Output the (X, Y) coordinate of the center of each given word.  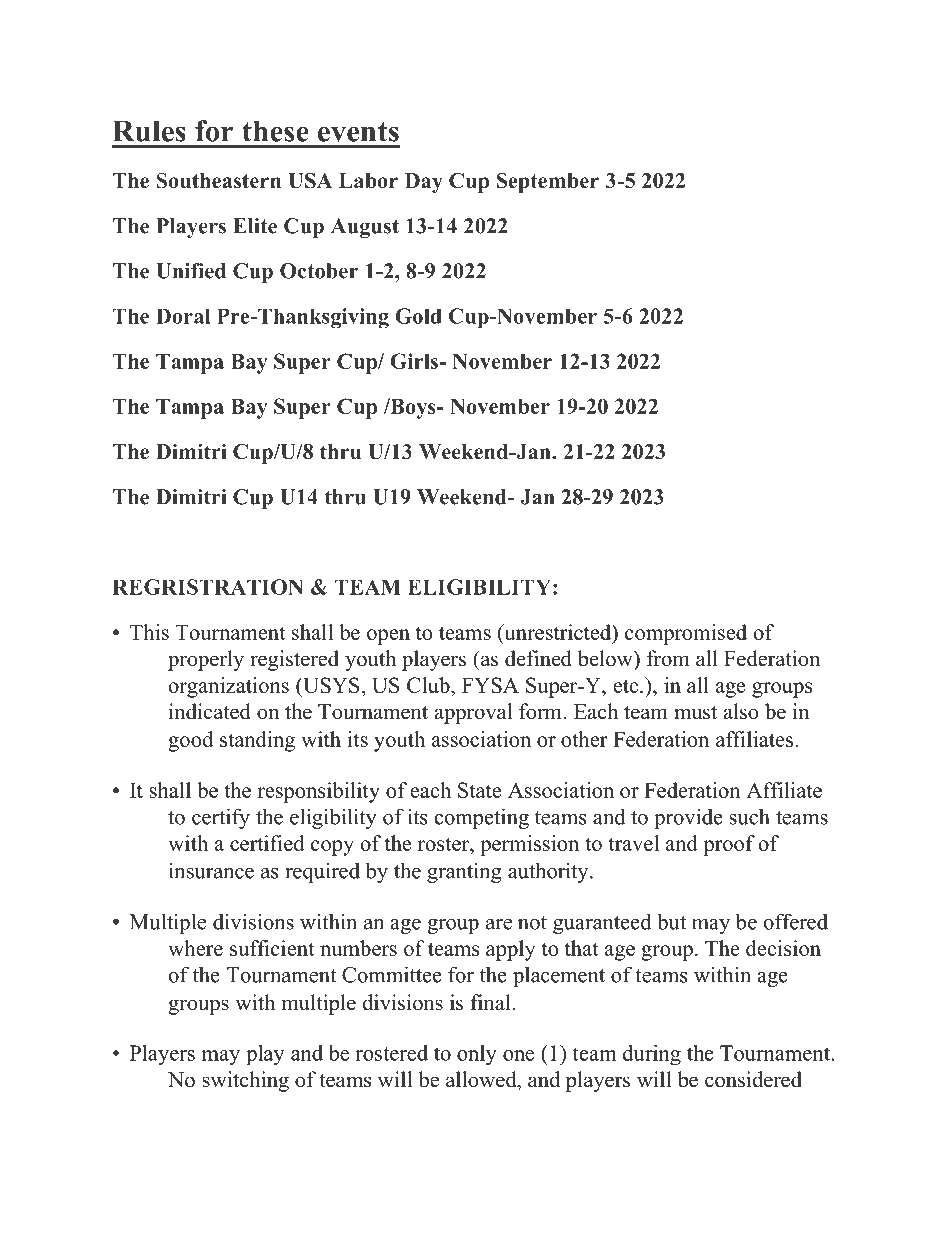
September (548, 182)
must (695, 713)
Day (424, 183)
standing (257, 741)
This (149, 632)
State (479, 790)
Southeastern (218, 180)
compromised (686, 634)
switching (245, 1081)
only (477, 1055)
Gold (418, 316)
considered (753, 1079)
